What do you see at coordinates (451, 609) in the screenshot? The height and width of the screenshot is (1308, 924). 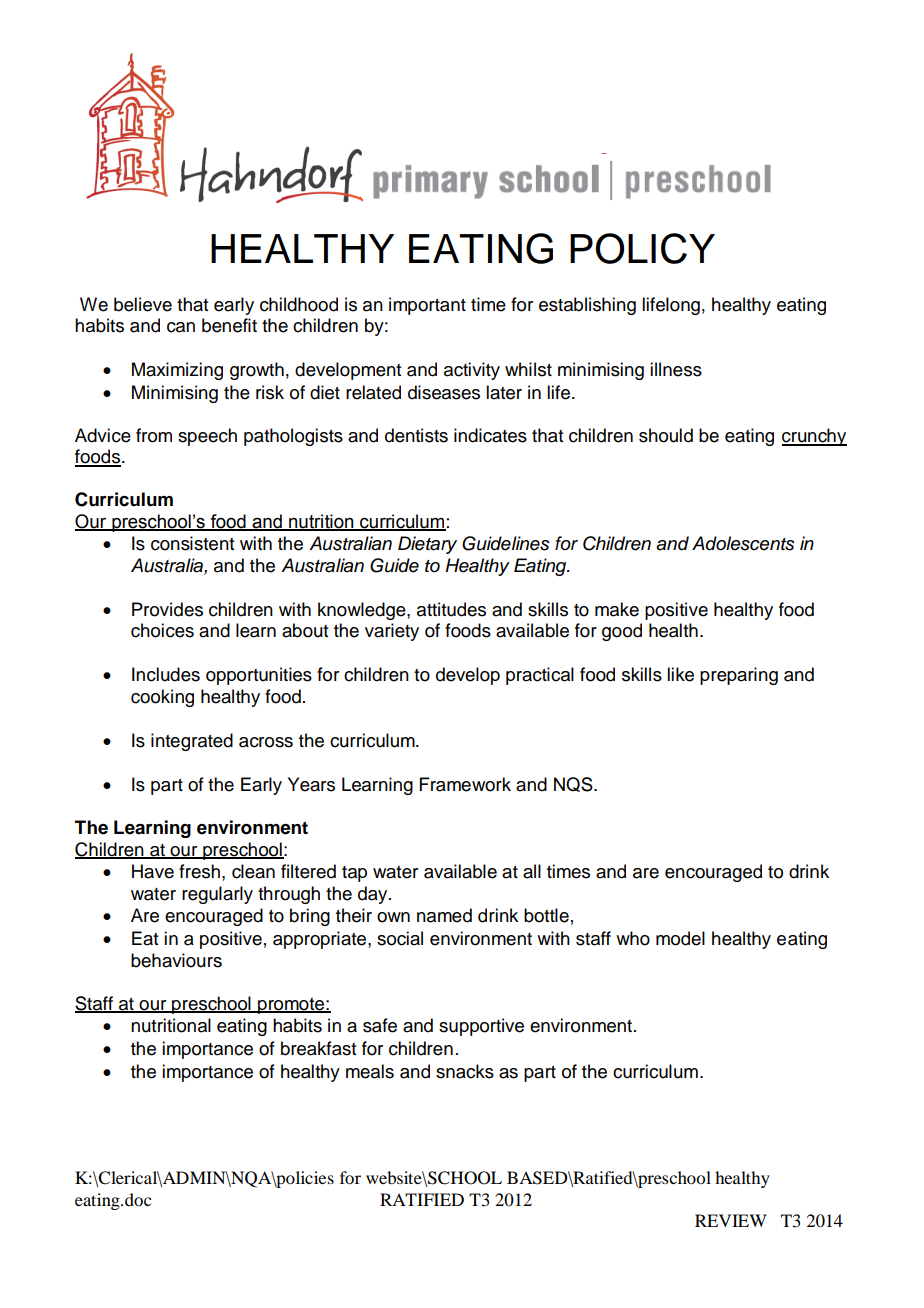 I see `attitudes` at bounding box center [451, 609].
